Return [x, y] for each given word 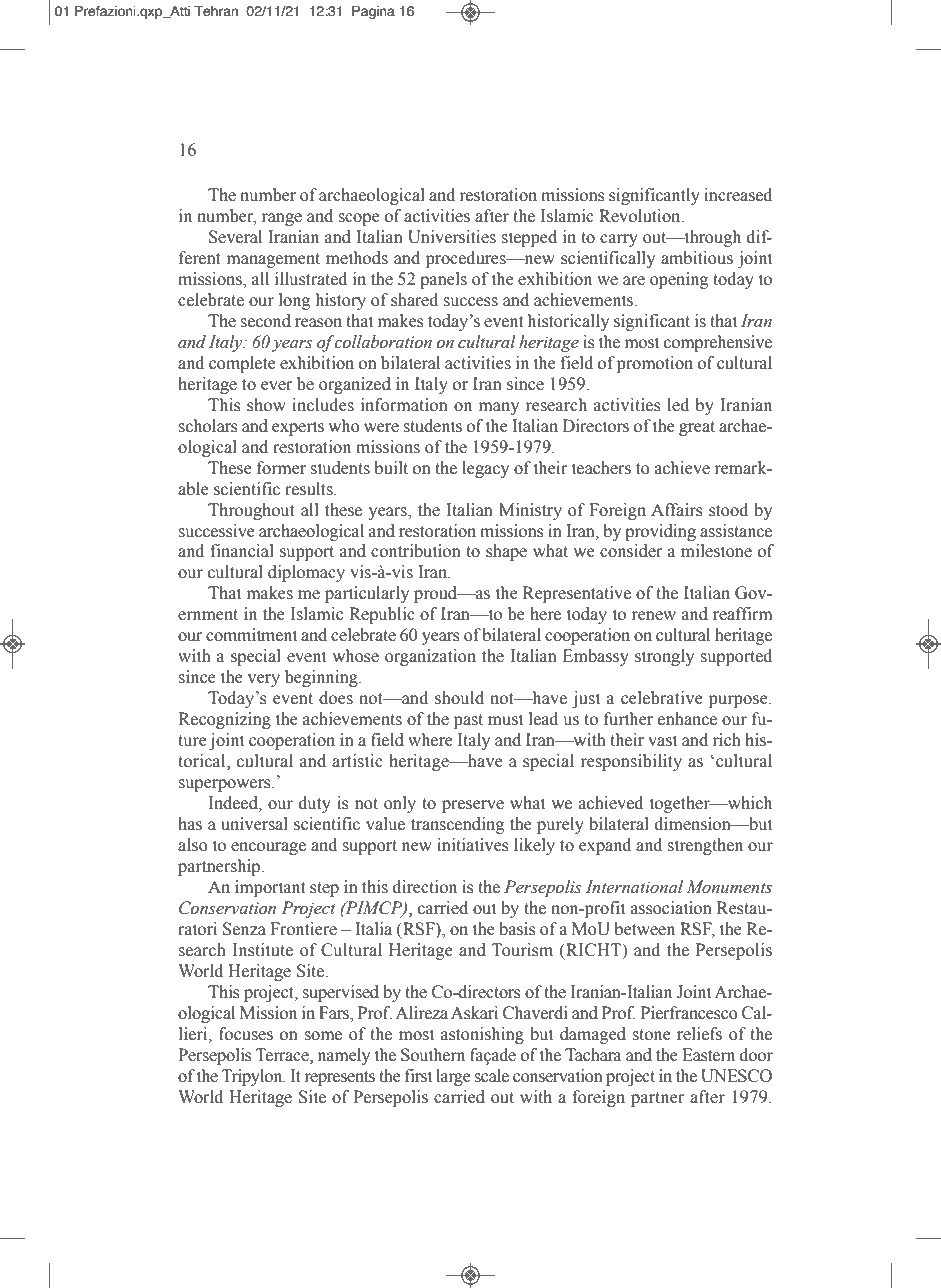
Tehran [216, 11]
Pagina [373, 12]
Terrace [283, 1055]
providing [660, 532]
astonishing [482, 1035]
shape [506, 552]
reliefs [699, 1034]
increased [738, 195]
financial [242, 551]
